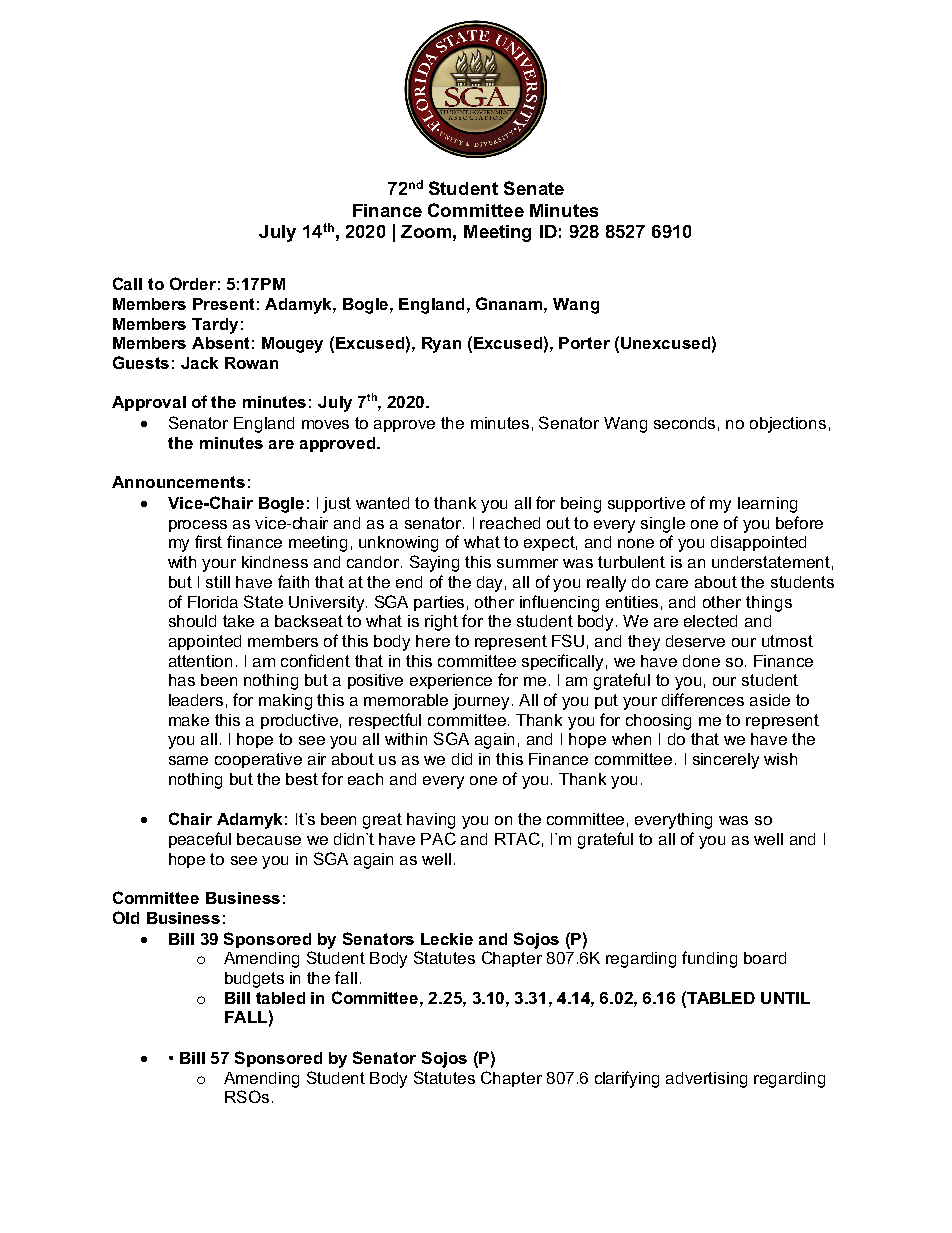  What do you see at coordinates (199, 363) in the document?
I see `Jack` at bounding box center [199, 363].
